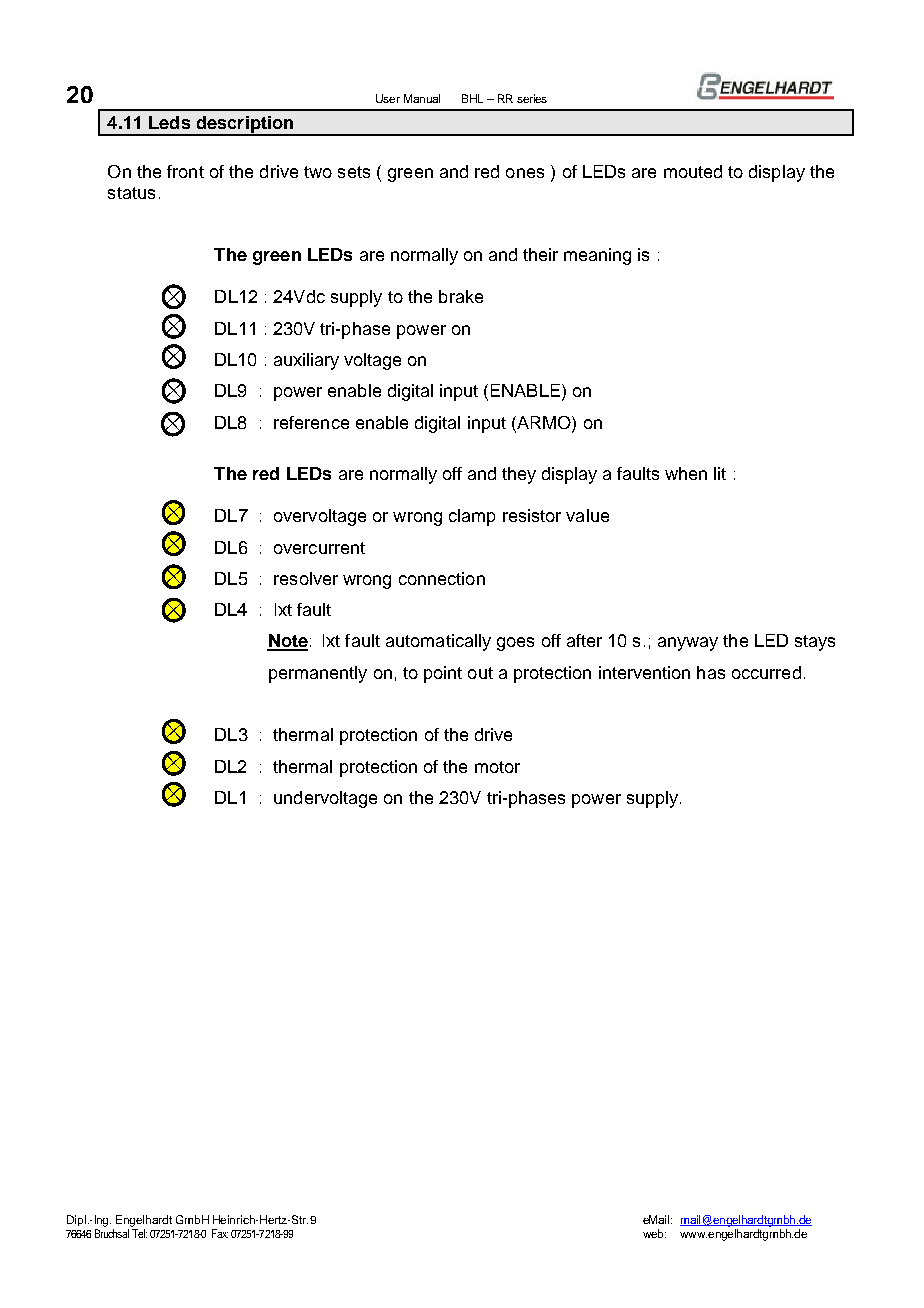 The height and width of the screenshot is (1308, 924). What do you see at coordinates (497, 767) in the screenshot?
I see `motor` at bounding box center [497, 767].
